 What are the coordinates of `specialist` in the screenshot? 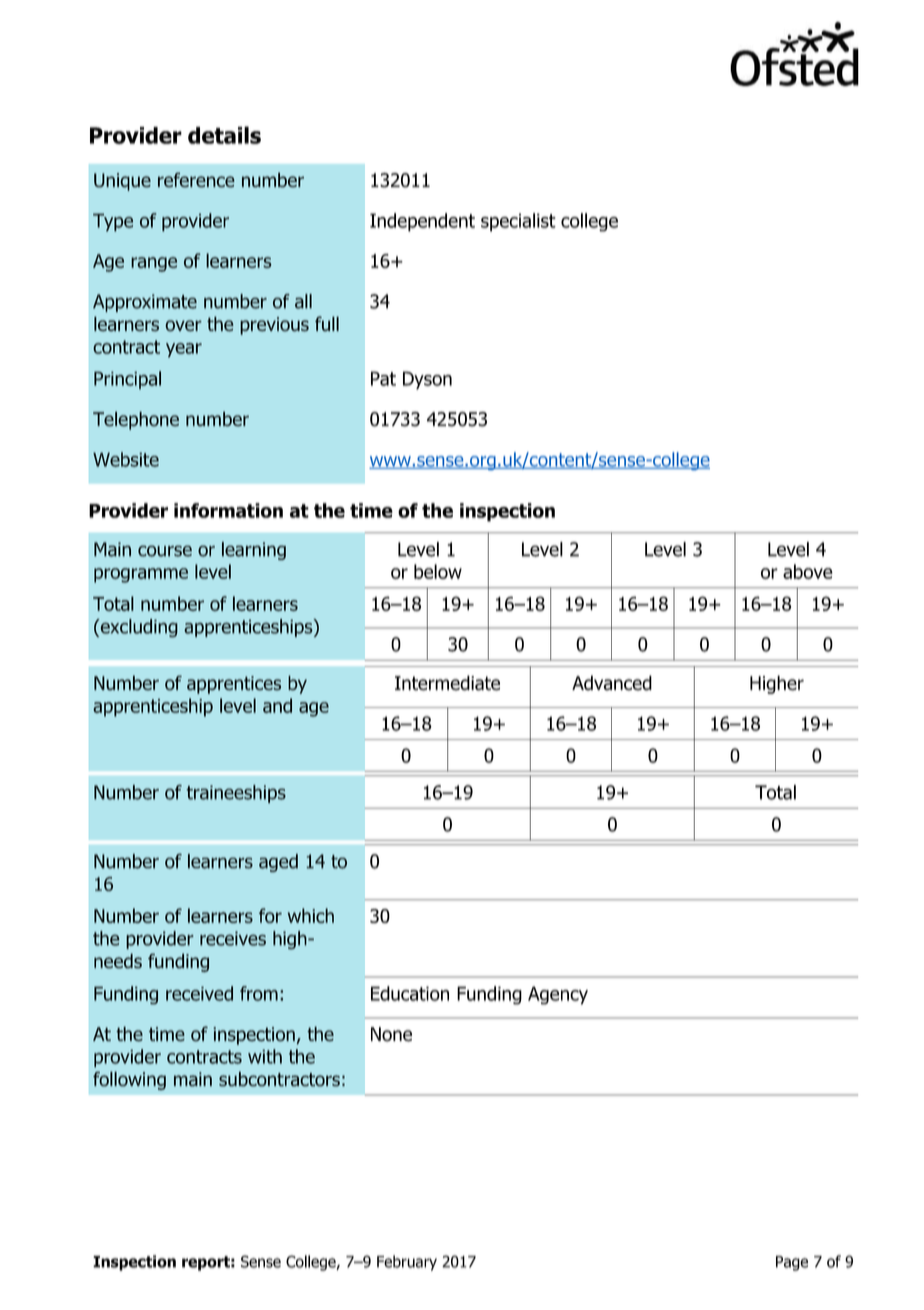 It's located at (518, 222).
